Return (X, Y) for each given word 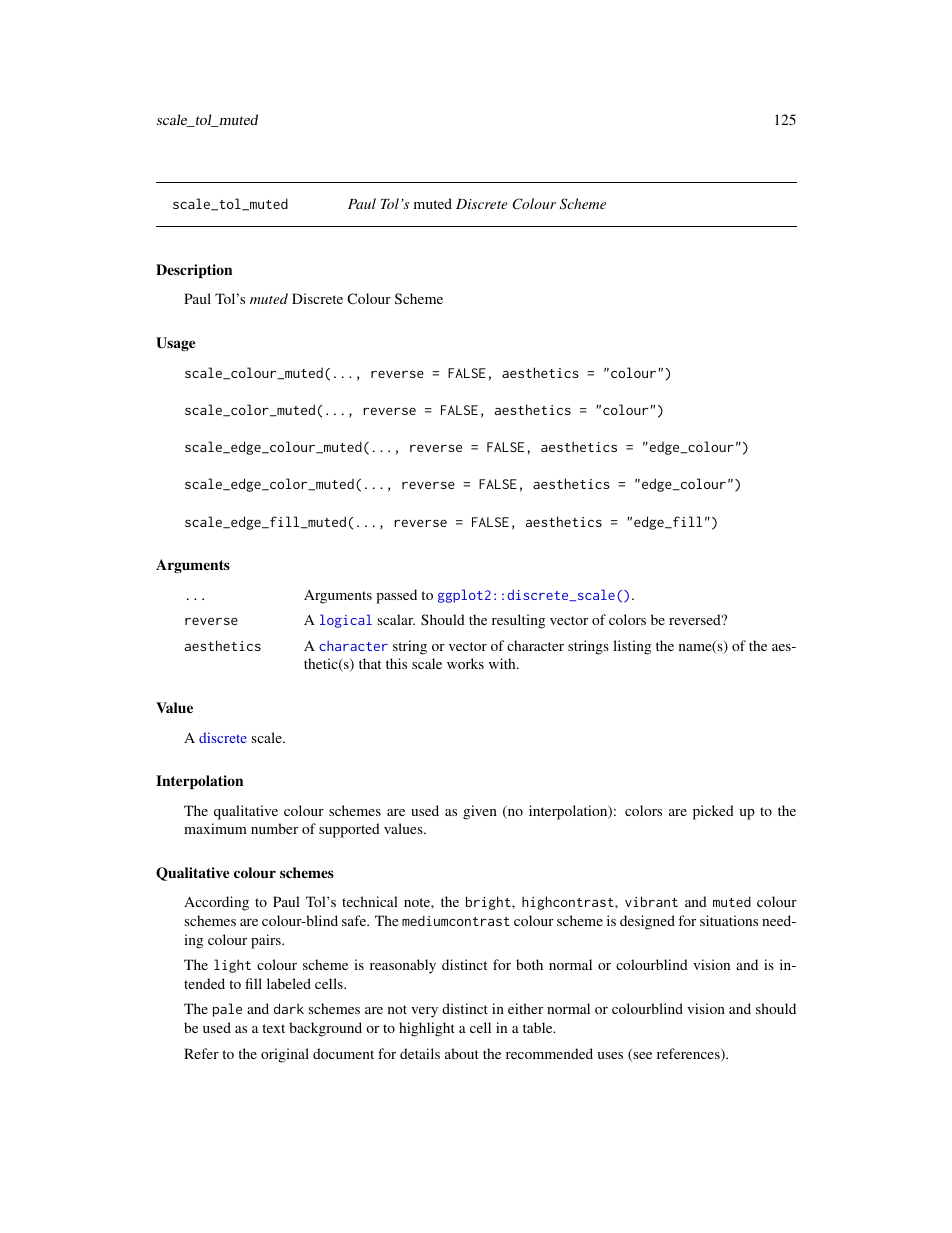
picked (713, 812)
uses (610, 1055)
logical (346, 621)
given (480, 812)
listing (632, 647)
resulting (518, 621)
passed (396, 596)
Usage (175, 344)
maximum (215, 828)
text (273, 1028)
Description (194, 271)
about (462, 1053)
